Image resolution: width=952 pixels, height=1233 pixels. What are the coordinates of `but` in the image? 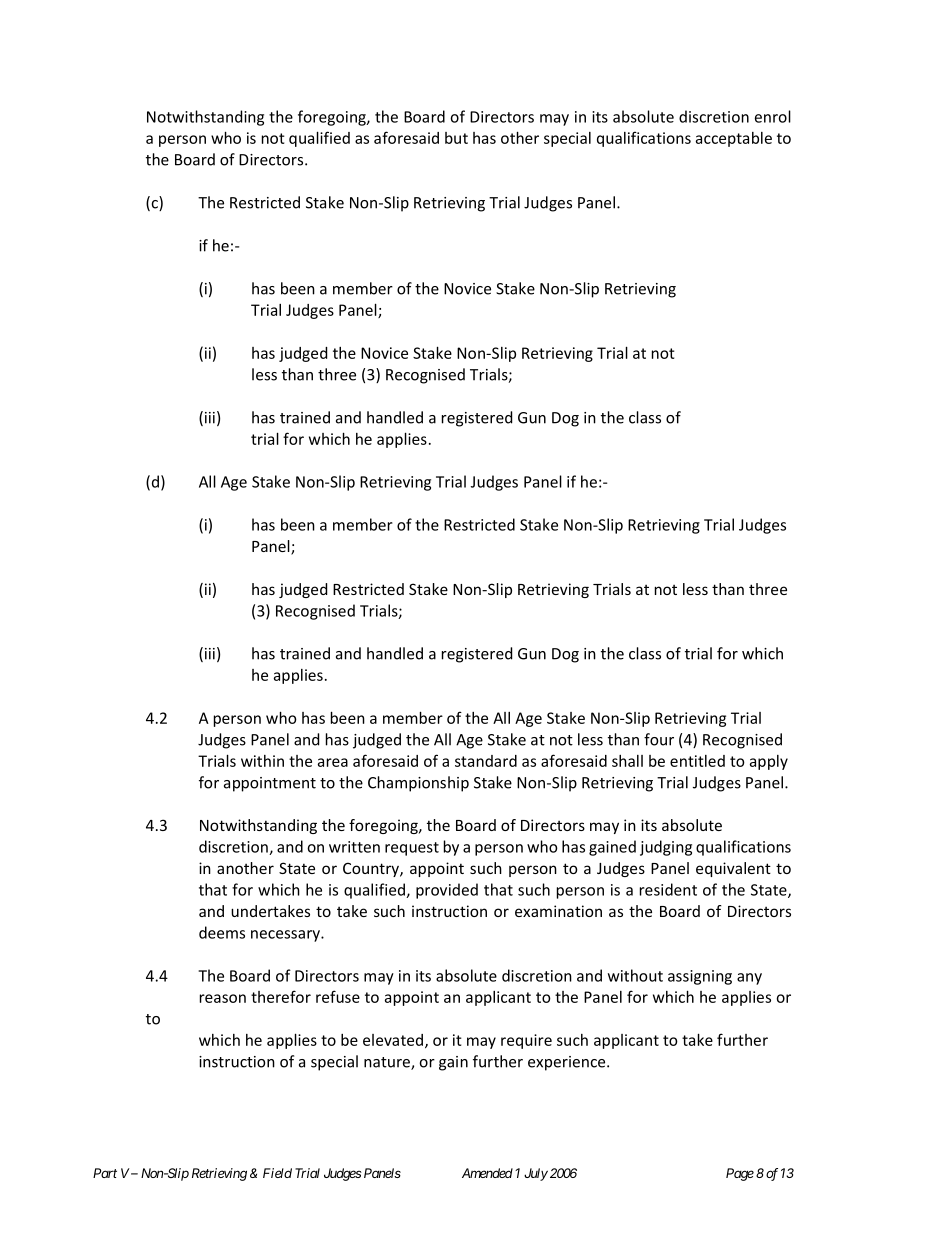 It's located at (456, 138).
